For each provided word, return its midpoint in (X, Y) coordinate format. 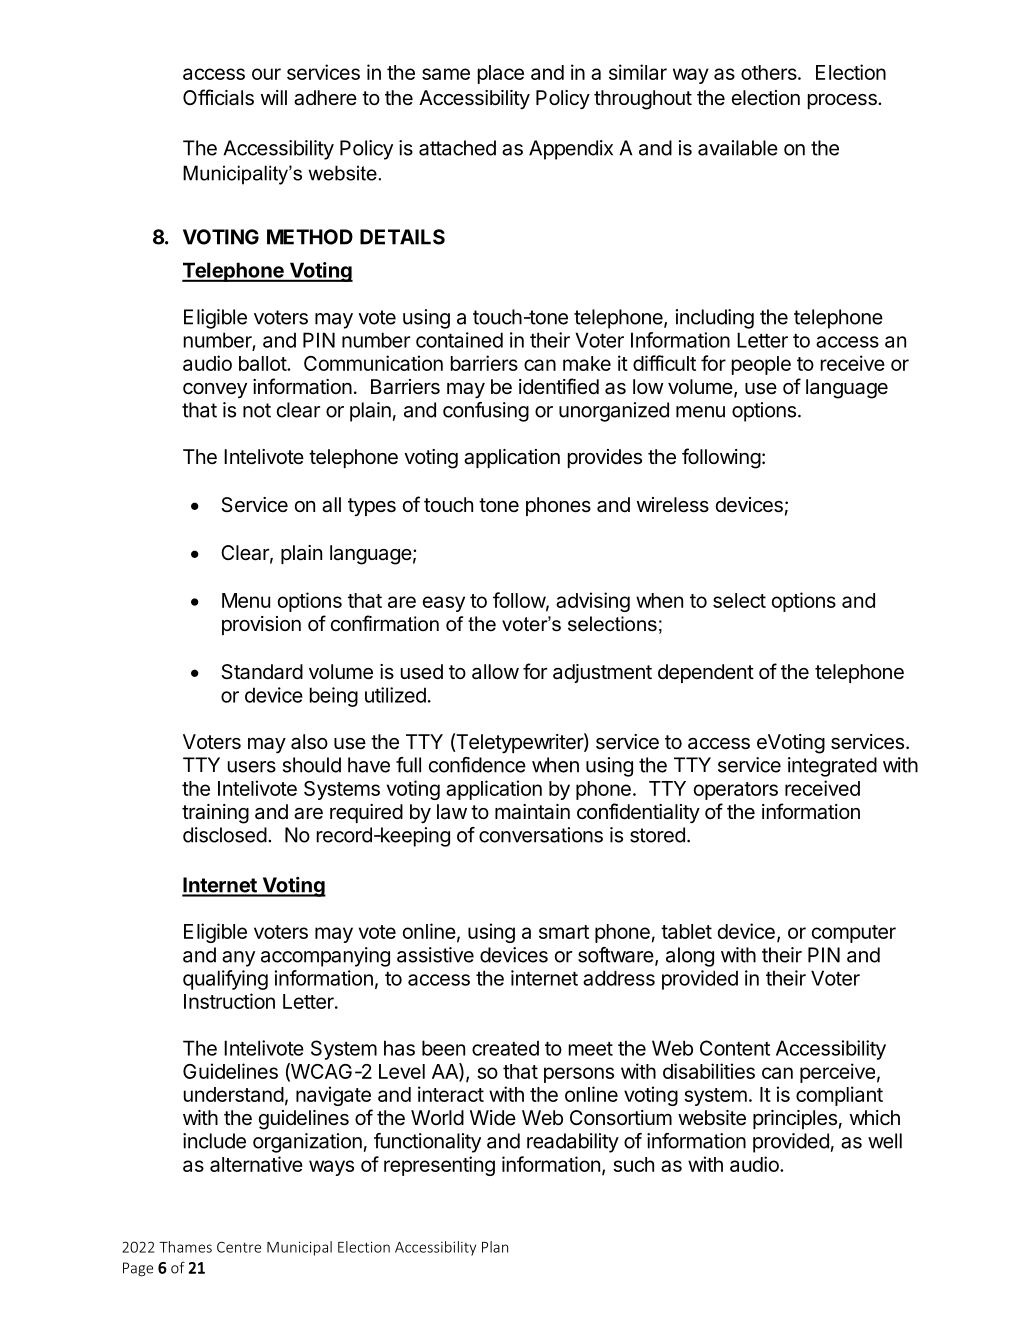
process (843, 101)
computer (854, 934)
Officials (218, 97)
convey (215, 390)
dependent (706, 673)
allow (495, 671)
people (761, 365)
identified (559, 386)
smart (564, 932)
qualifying (225, 980)
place (501, 74)
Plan (495, 1247)
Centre (239, 1247)
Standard (262, 672)
